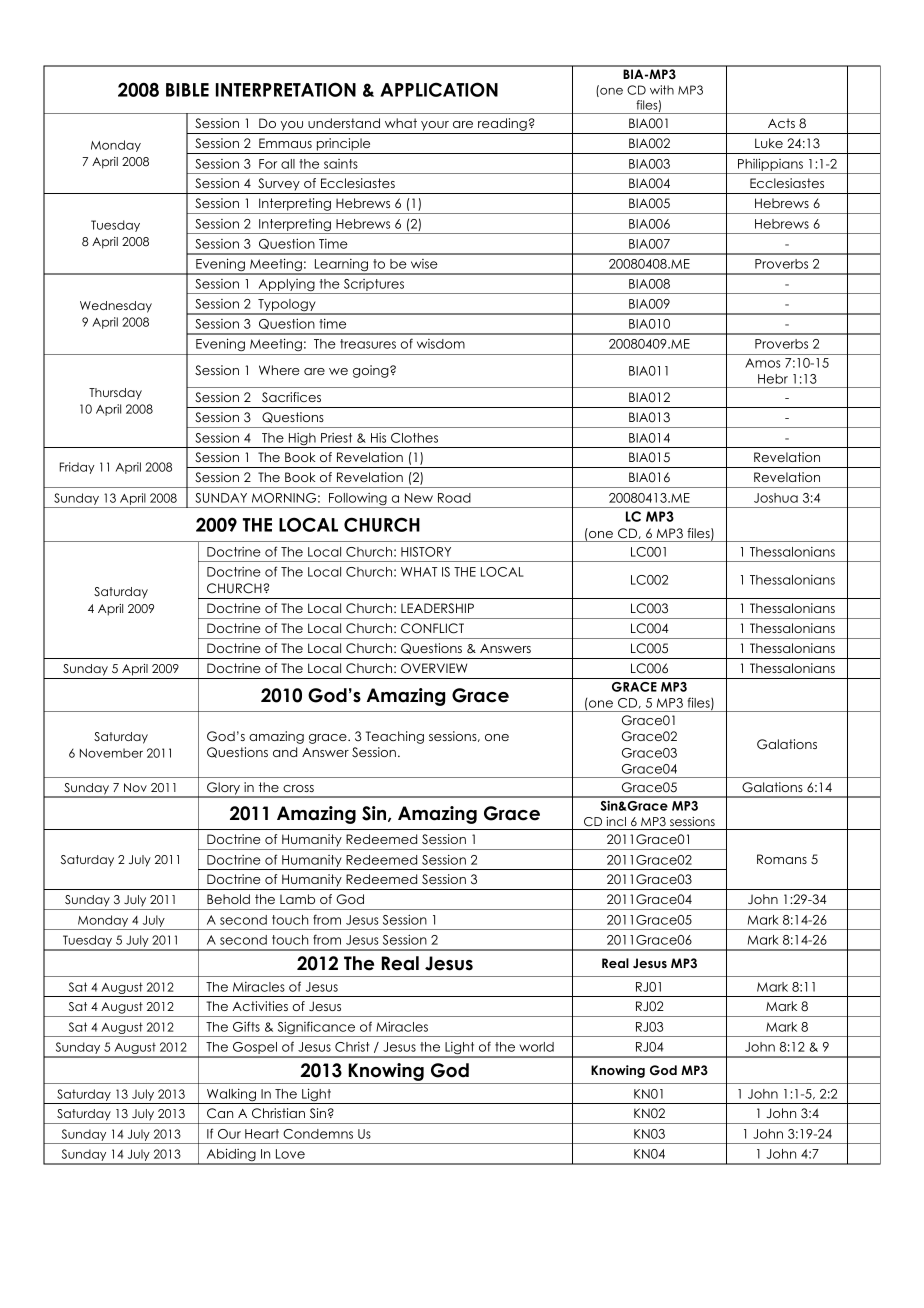 The width and height of the document is (924, 1308). What do you see at coordinates (187, 90) in the document?
I see `BIBLE` at bounding box center [187, 90].
